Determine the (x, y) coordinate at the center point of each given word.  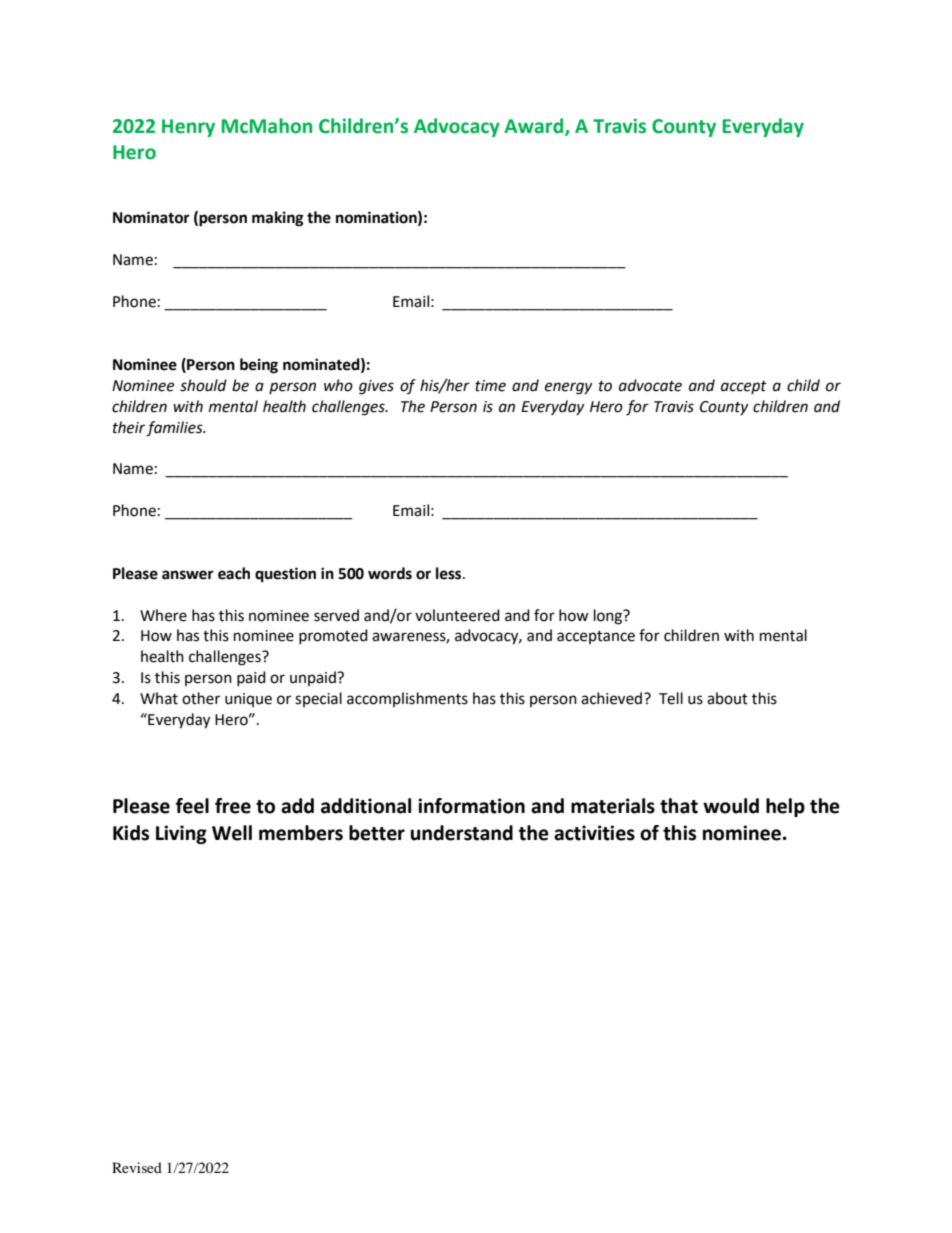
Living (181, 834)
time (490, 386)
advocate (650, 385)
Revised (137, 1167)
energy (568, 388)
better (377, 833)
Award (535, 127)
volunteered (457, 615)
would (731, 806)
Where (163, 615)
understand (462, 833)
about (727, 698)
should (203, 385)
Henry (188, 128)
